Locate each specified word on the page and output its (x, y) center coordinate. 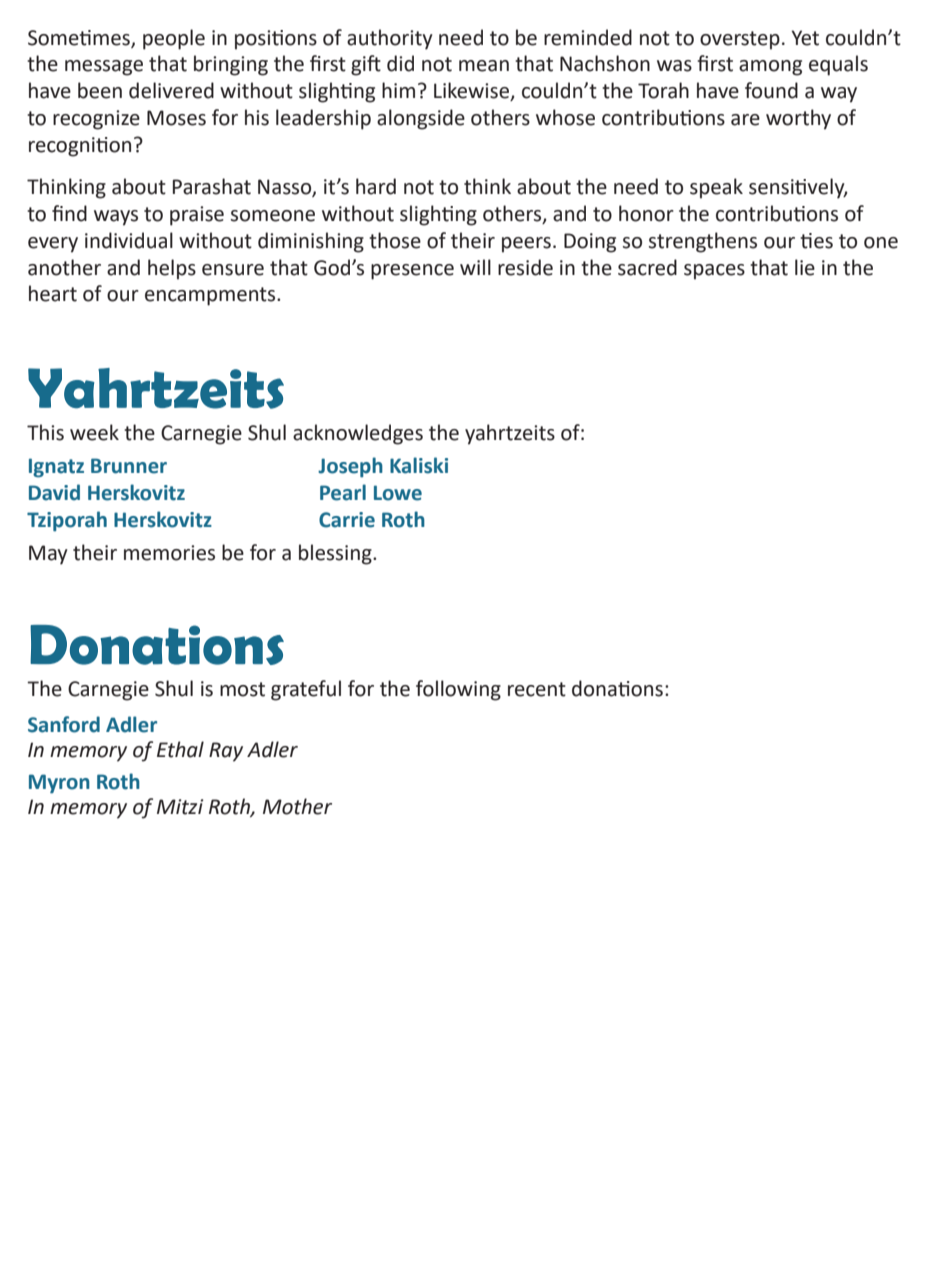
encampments (211, 296)
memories (169, 553)
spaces (714, 272)
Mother (297, 806)
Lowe (398, 493)
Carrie (347, 520)
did (400, 63)
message (104, 68)
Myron (59, 784)
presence (412, 272)
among (770, 68)
